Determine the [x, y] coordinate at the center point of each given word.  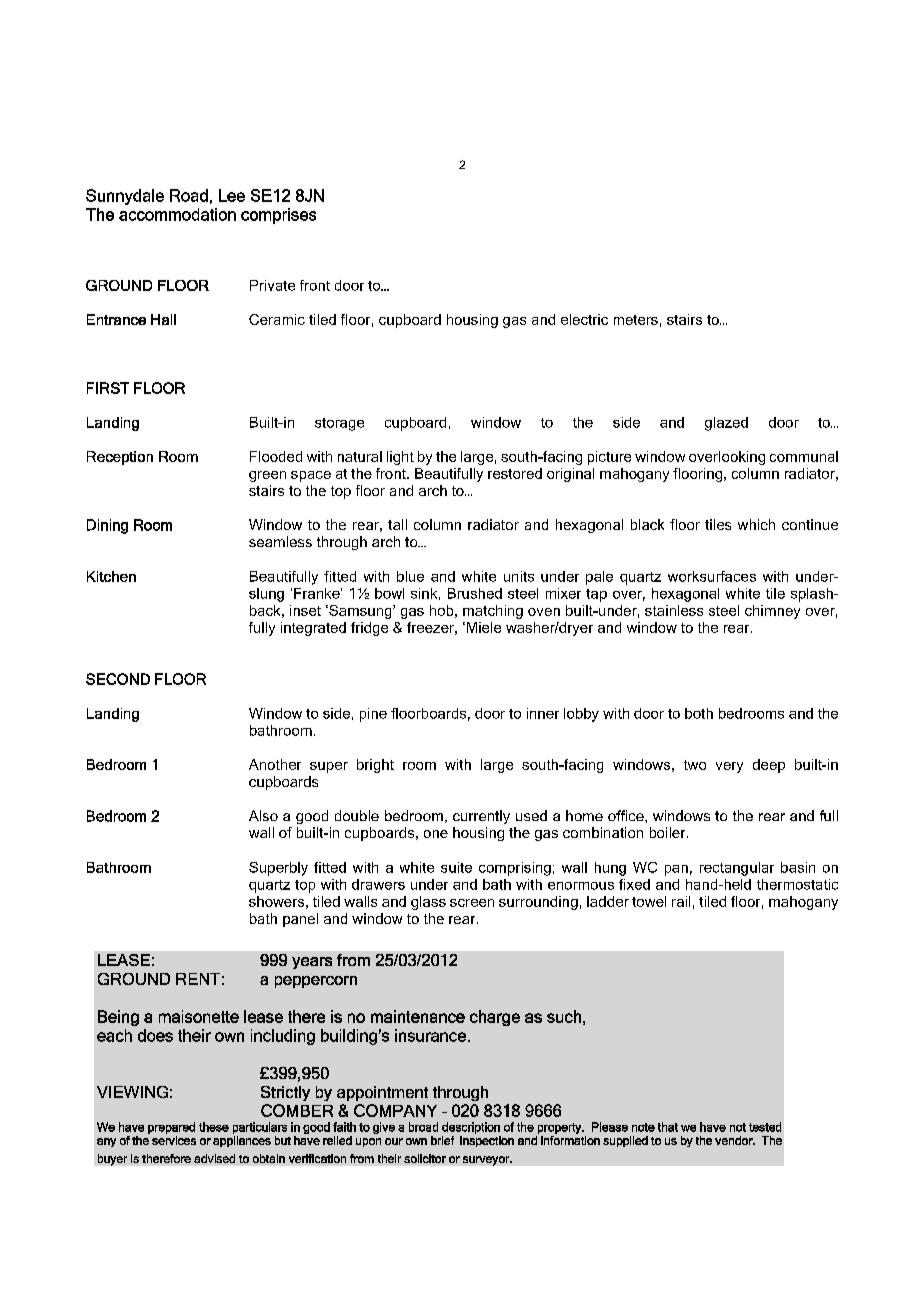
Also [263, 815]
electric [584, 319]
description [471, 1128]
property [561, 1128]
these [214, 1127]
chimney [772, 612]
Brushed [475, 593]
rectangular [737, 869]
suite [456, 867]
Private [272, 285]
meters [636, 320]
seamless [280, 541]
